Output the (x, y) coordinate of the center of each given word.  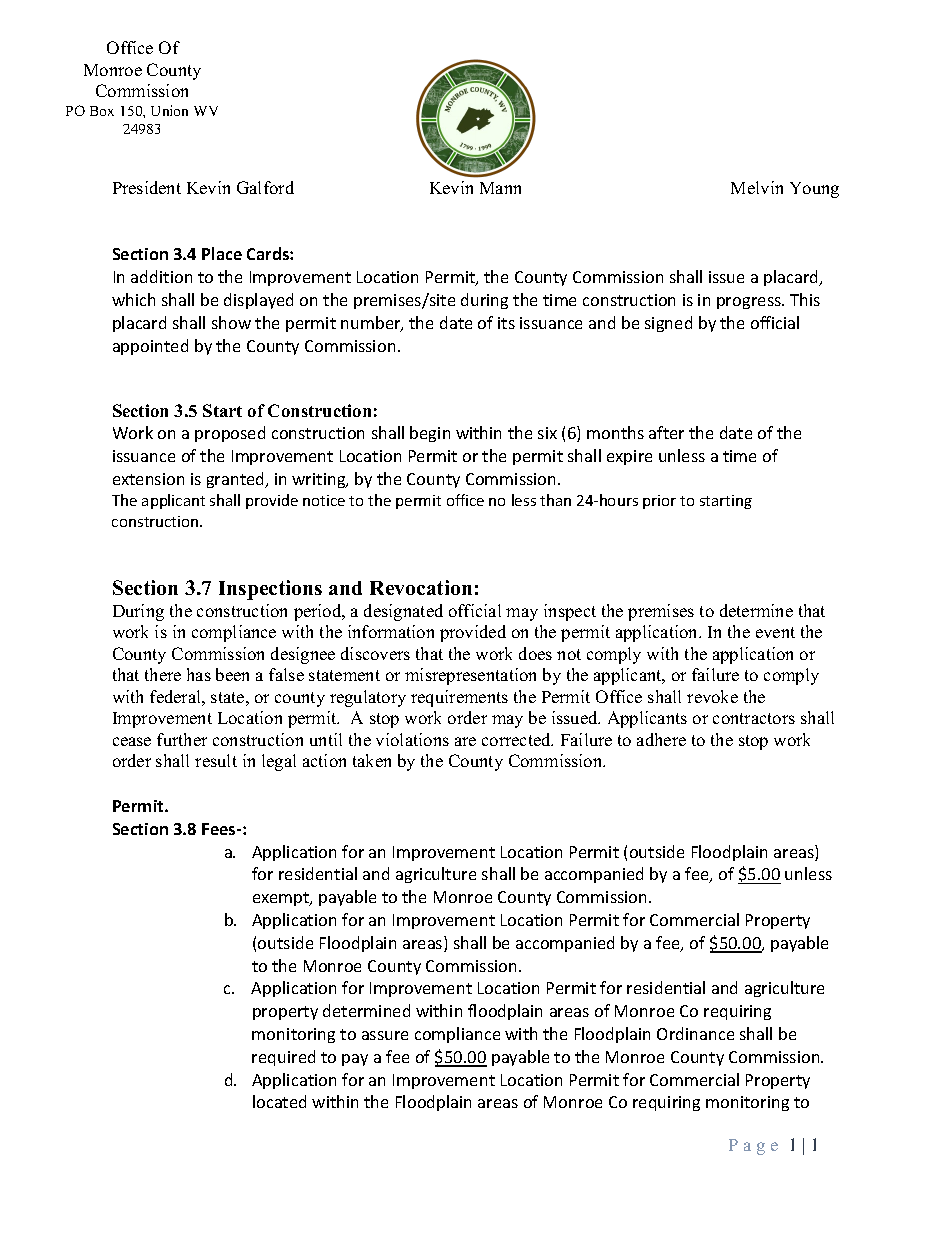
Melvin (757, 187)
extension (148, 479)
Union (169, 110)
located (279, 1101)
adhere (661, 739)
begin (430, 434)
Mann (500, 188)
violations (412, 739)
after (666, 432)
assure (385, 1035)
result (216, 760)
